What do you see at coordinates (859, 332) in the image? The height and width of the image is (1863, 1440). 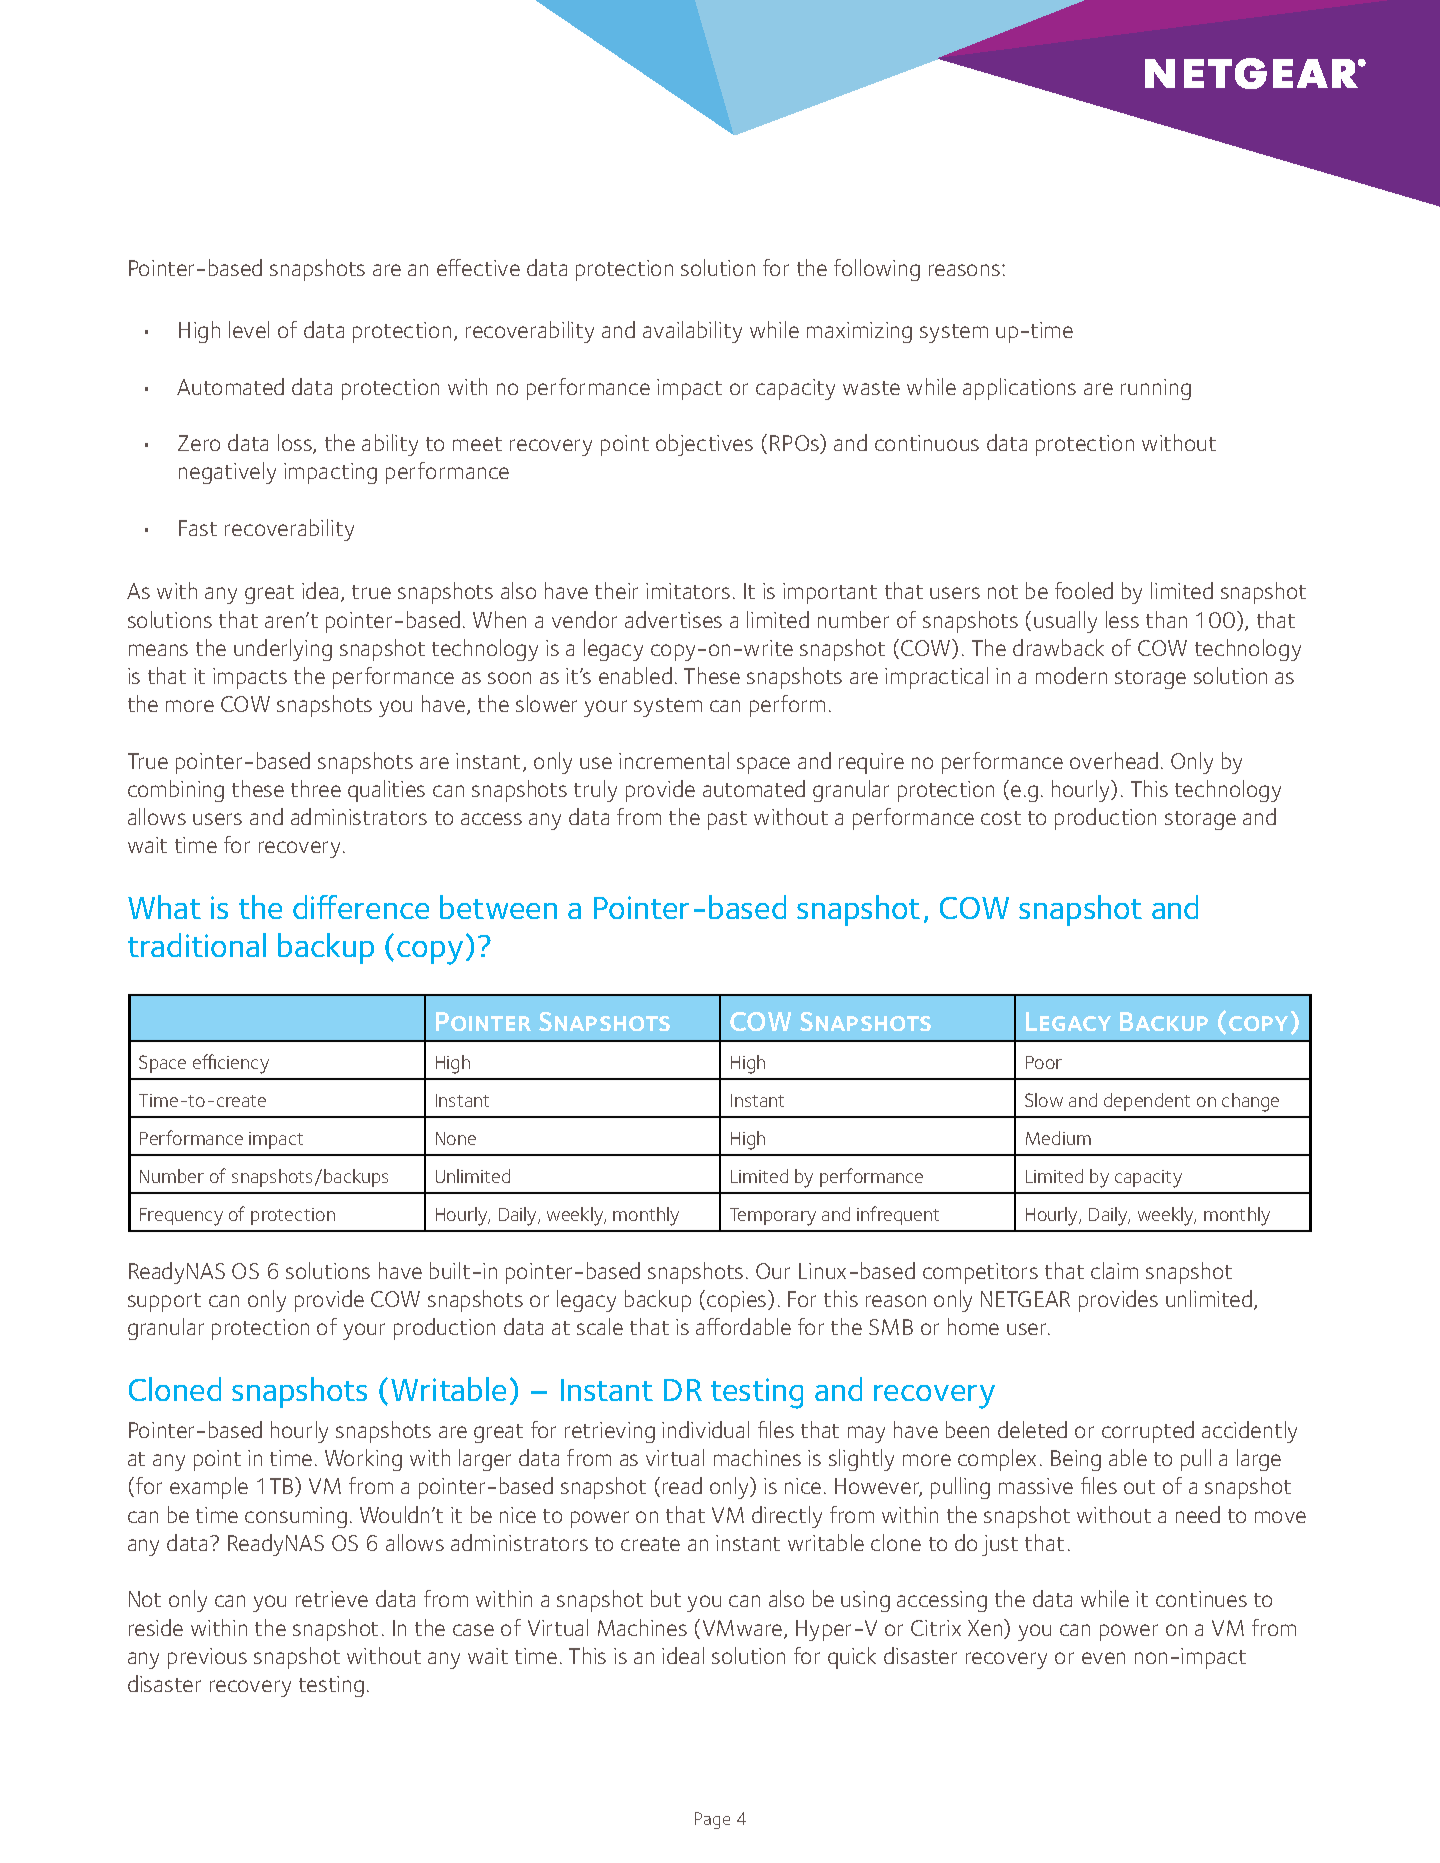 I see `maximizing` at bounding box center [859, 332].
